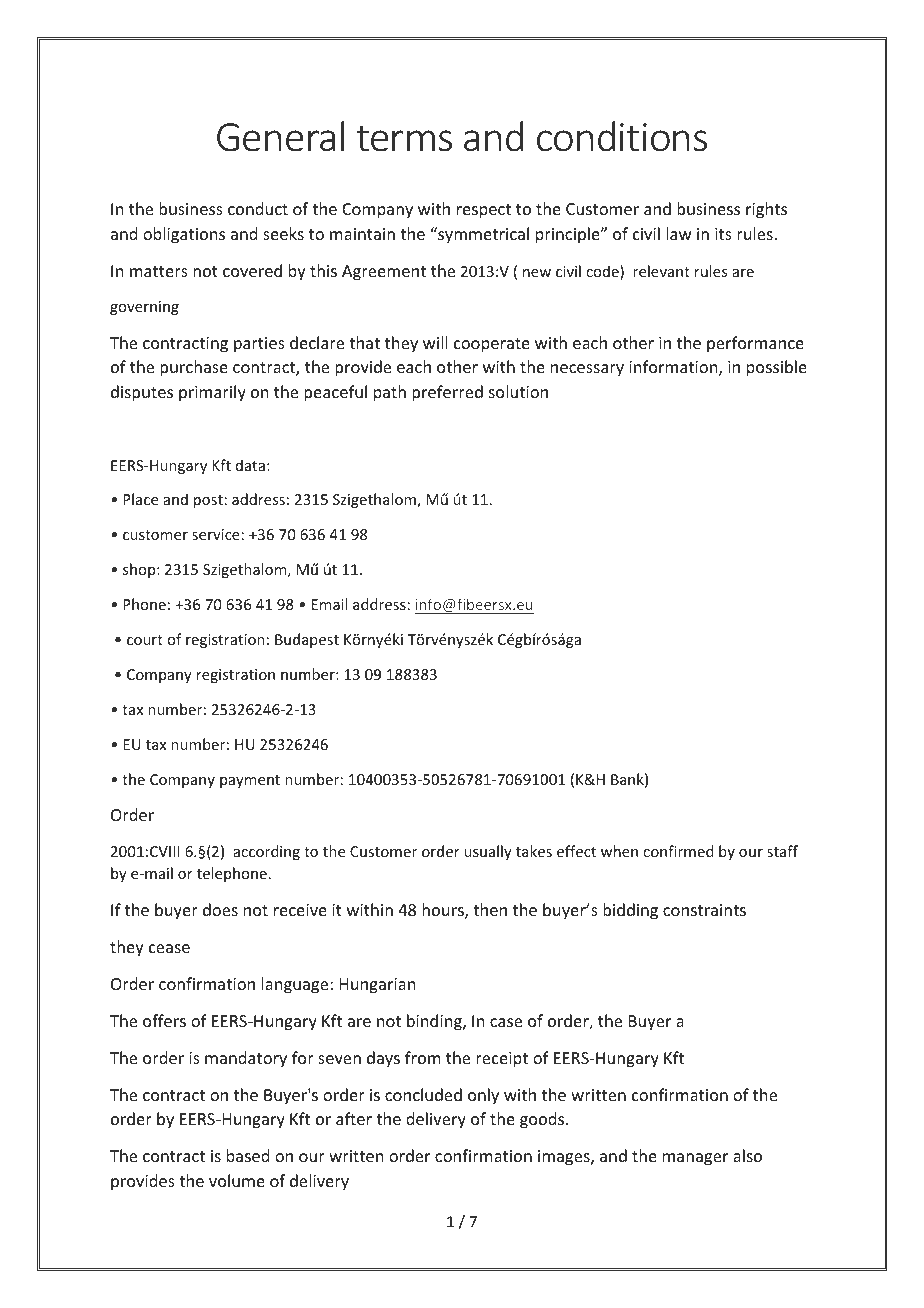 The height and width of the document is (1308, 924). What do you see at coordinates (248, 1155) in the document?
I see `based` at bounding box center [248, 1155].
